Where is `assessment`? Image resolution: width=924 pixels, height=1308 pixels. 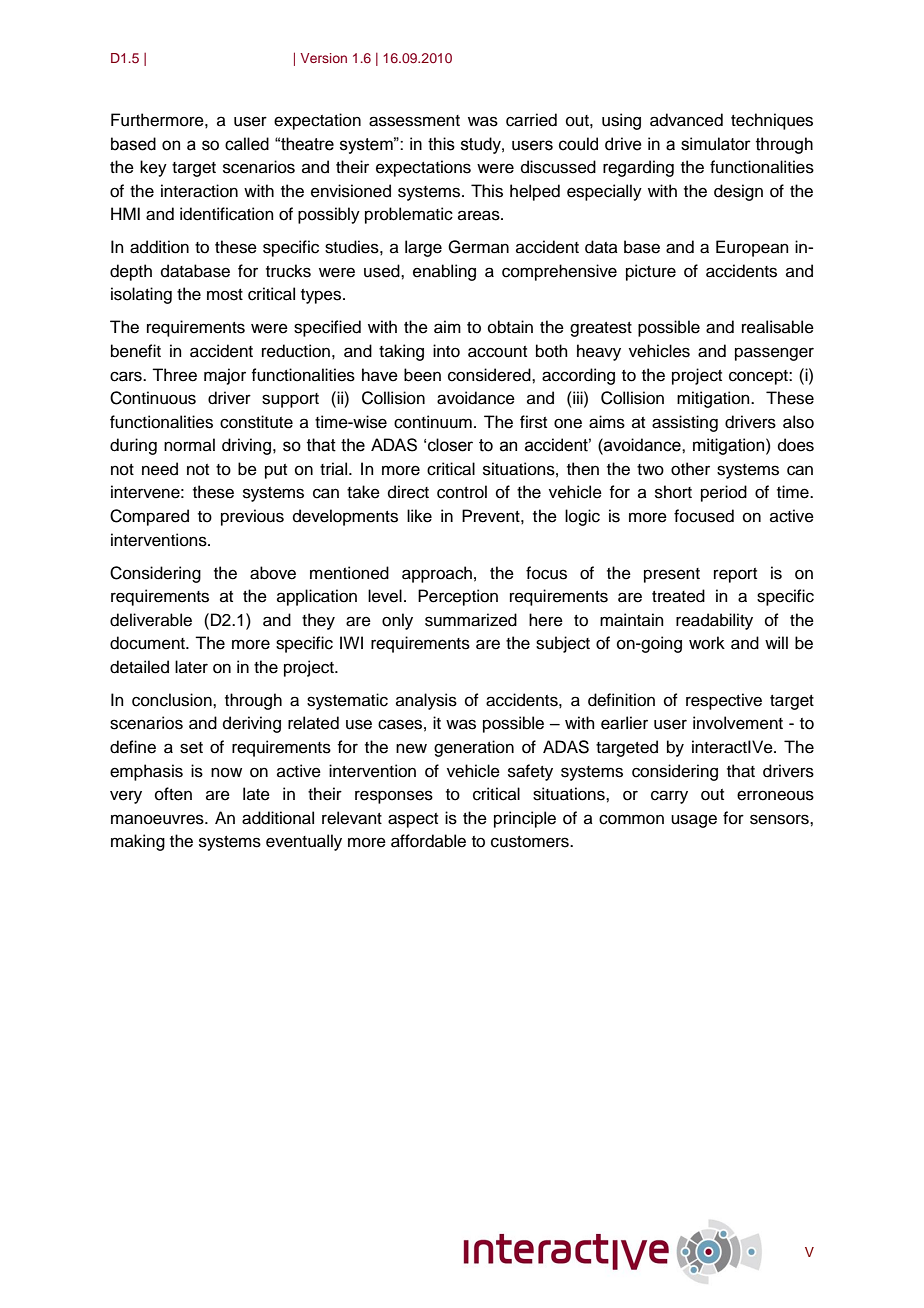
assessment is located at coordinates (414, 121).
